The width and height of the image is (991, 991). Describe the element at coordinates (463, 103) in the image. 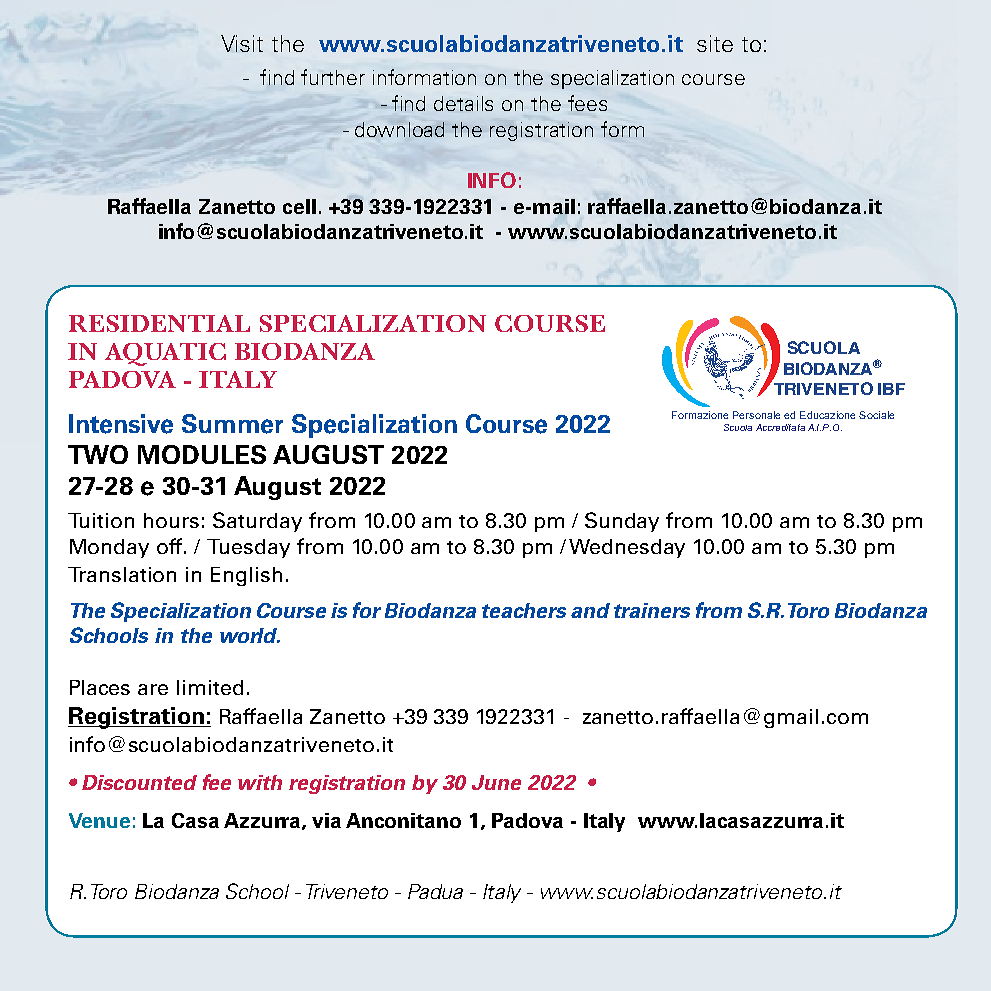

I see `details` at that location.
